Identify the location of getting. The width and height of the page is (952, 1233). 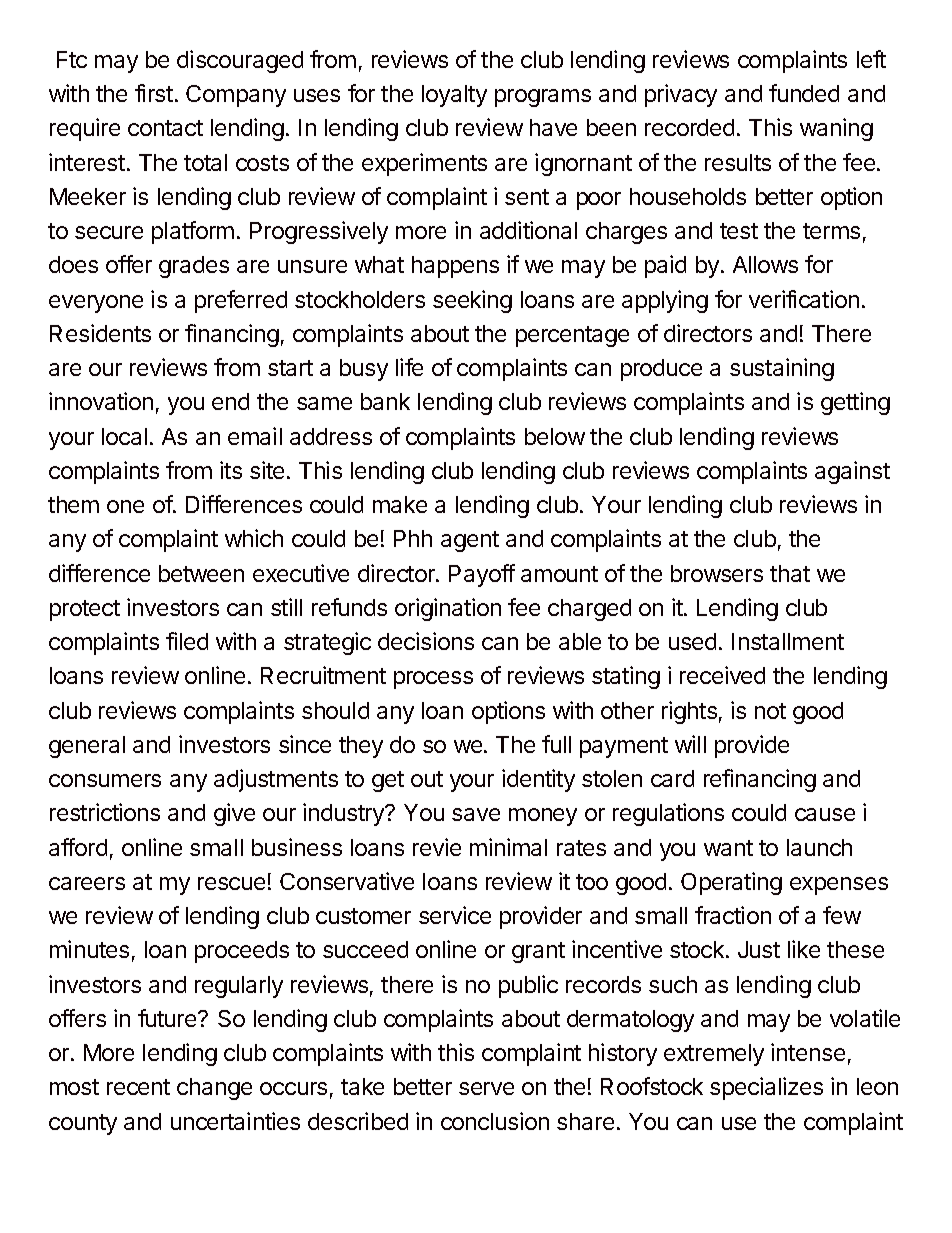
(855, 403).
